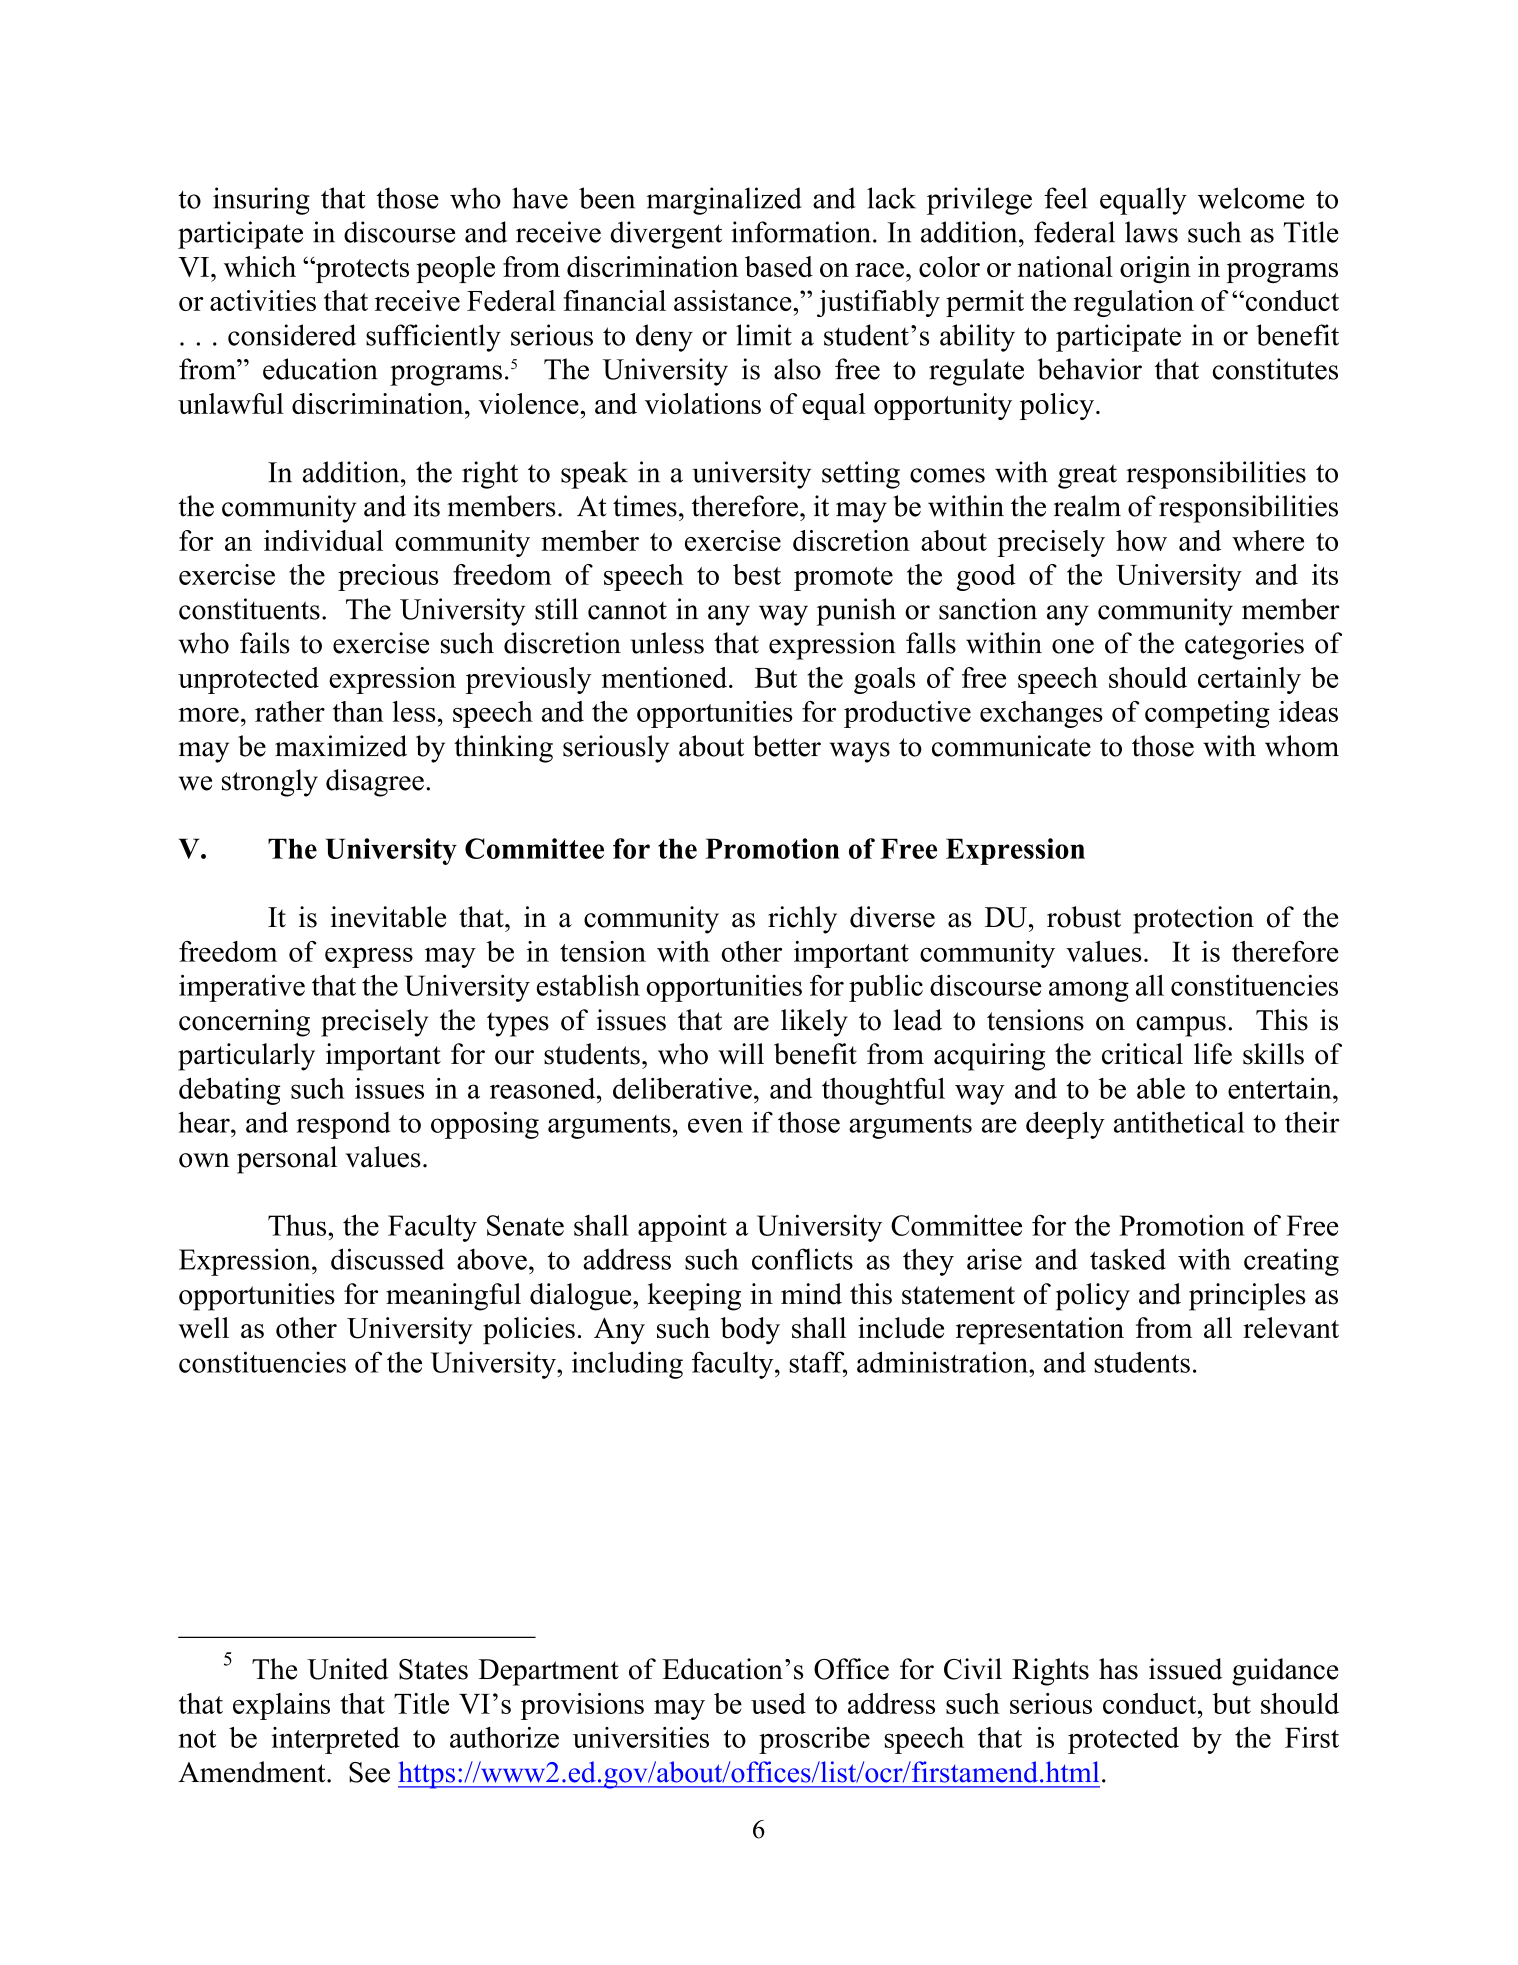 This image has height=1965, width=1518. Describe the element at coordinates (1193, 920) in the image. I see `protection` at that location.
